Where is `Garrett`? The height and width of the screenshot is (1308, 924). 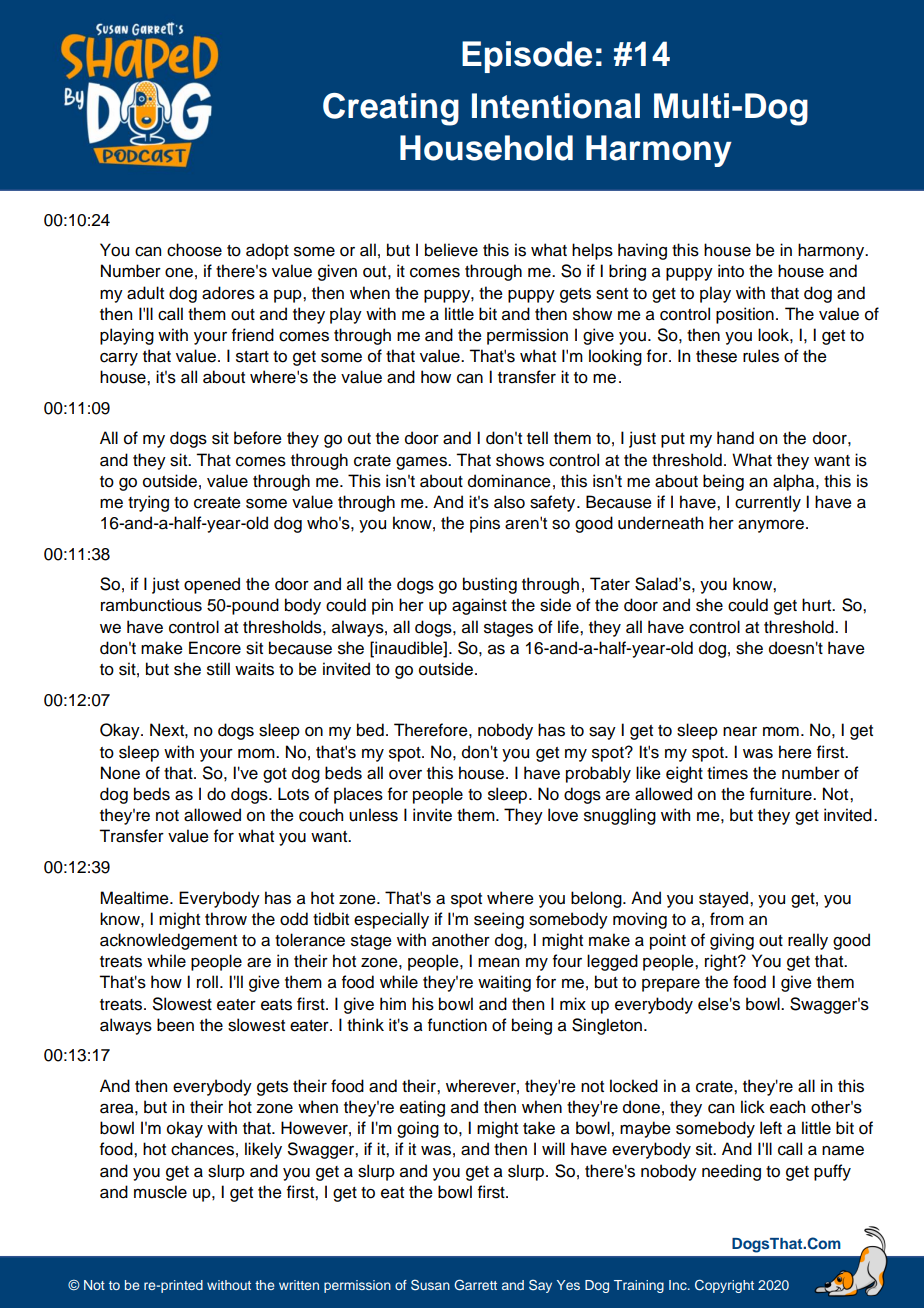
Garrett is located at coordinates (475, 1285).
